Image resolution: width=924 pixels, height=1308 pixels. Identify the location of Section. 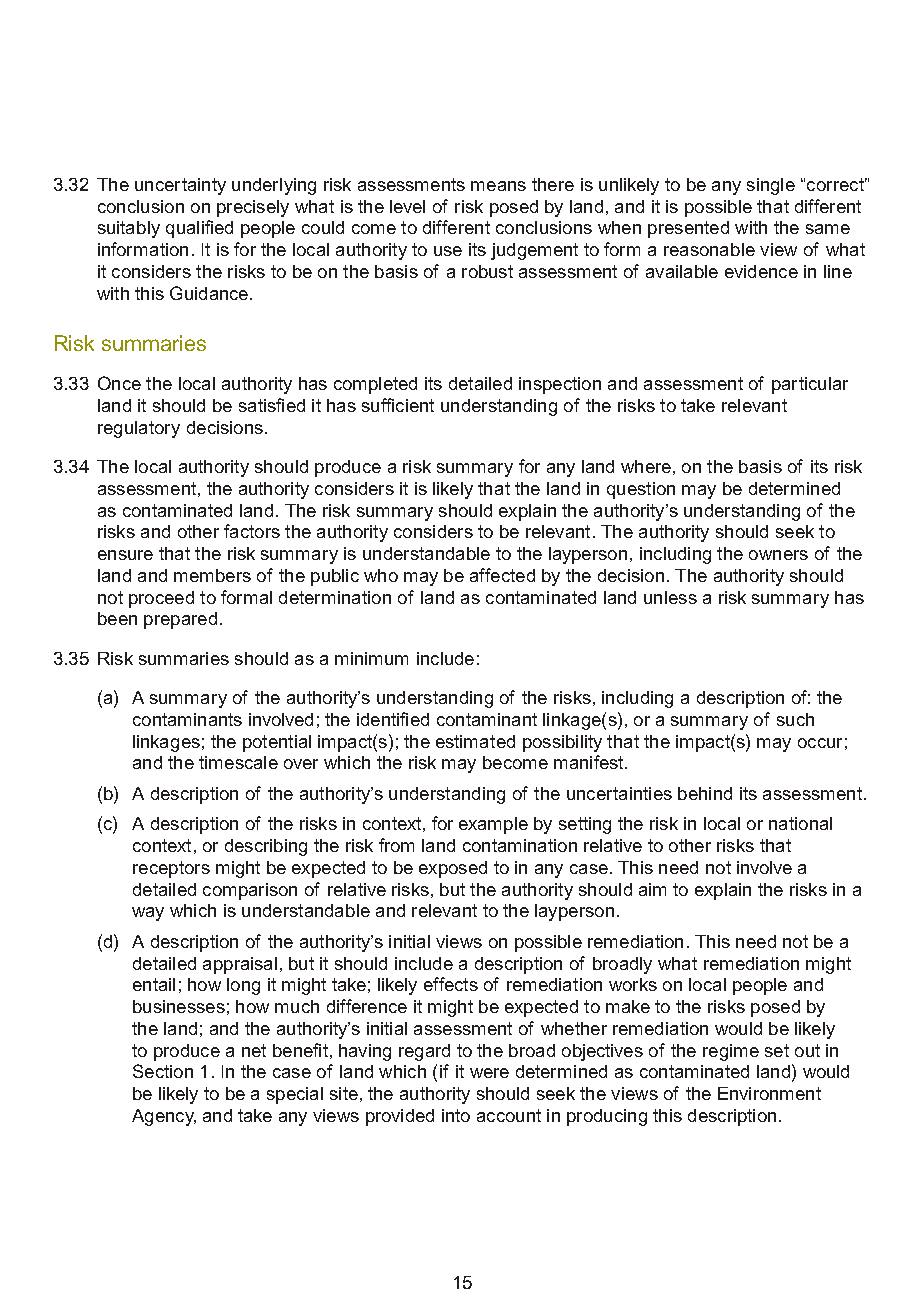
(163, 1071).
